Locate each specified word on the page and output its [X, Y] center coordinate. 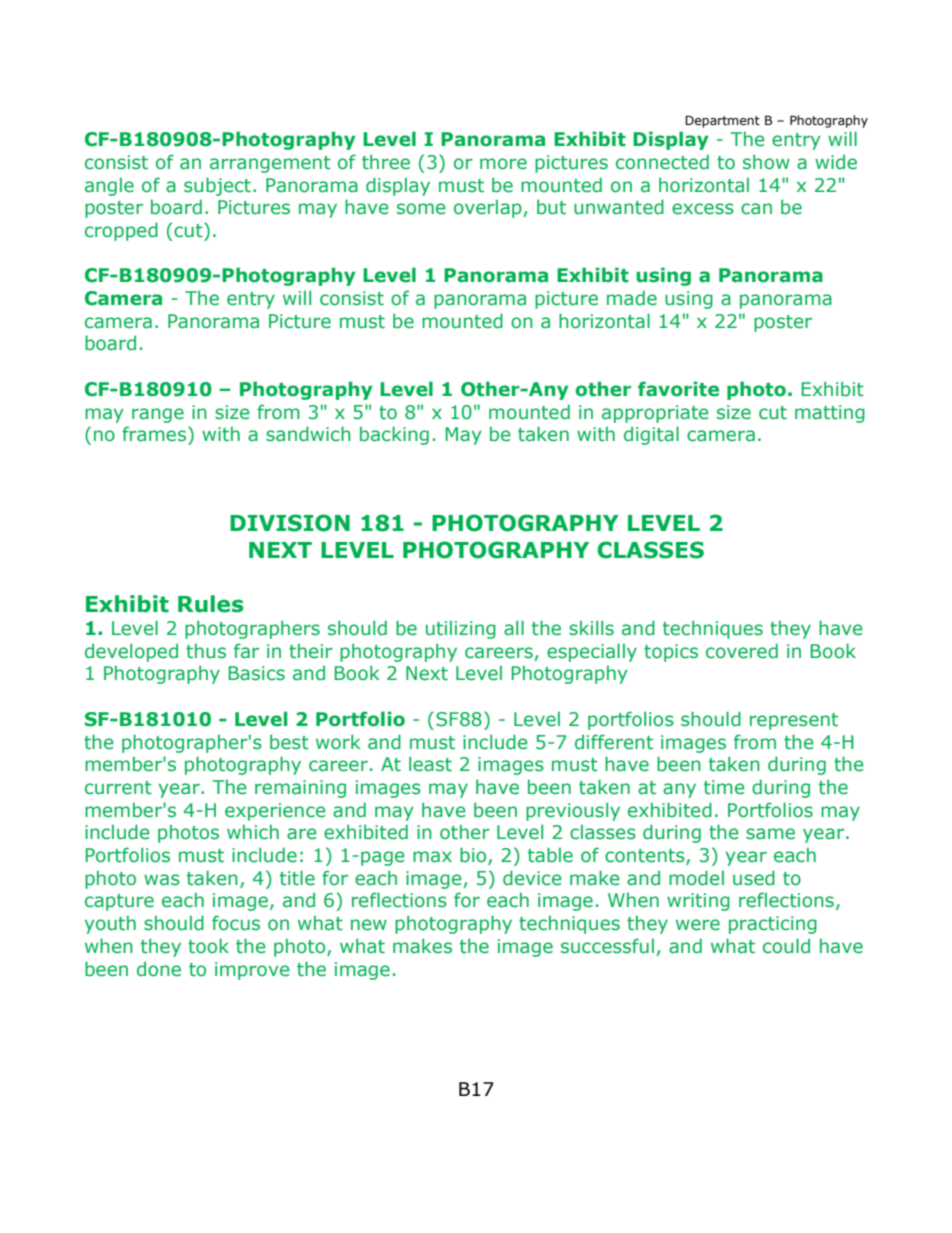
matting [830, 414]
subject [217, 186]
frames [155, 434]
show [766, 162]
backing [394, 435]
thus [206, 651]
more [503, 164]
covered [742, 651]
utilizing [461, 629]
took [208, 946]
